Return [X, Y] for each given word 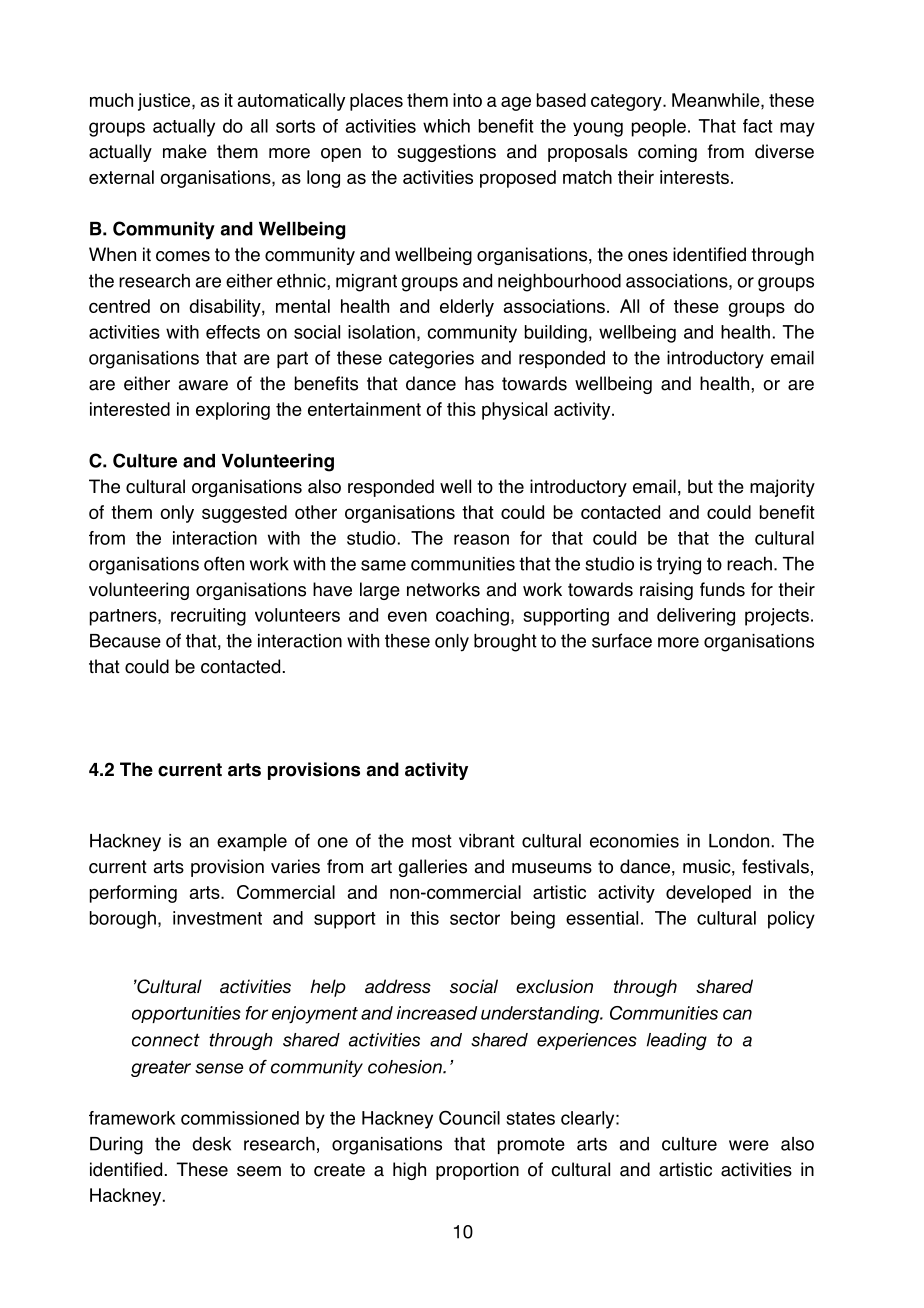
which [446, 126]
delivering [696, 617]
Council [469, 1117]
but [700, 486]
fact [758, 126]
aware [203, 385]
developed [708, 894]
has [479, 383]
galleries [433, 868]
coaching [472, 617]
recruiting [208, 617]
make [185, 151]
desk [211, 1144]
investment [217, 918]
